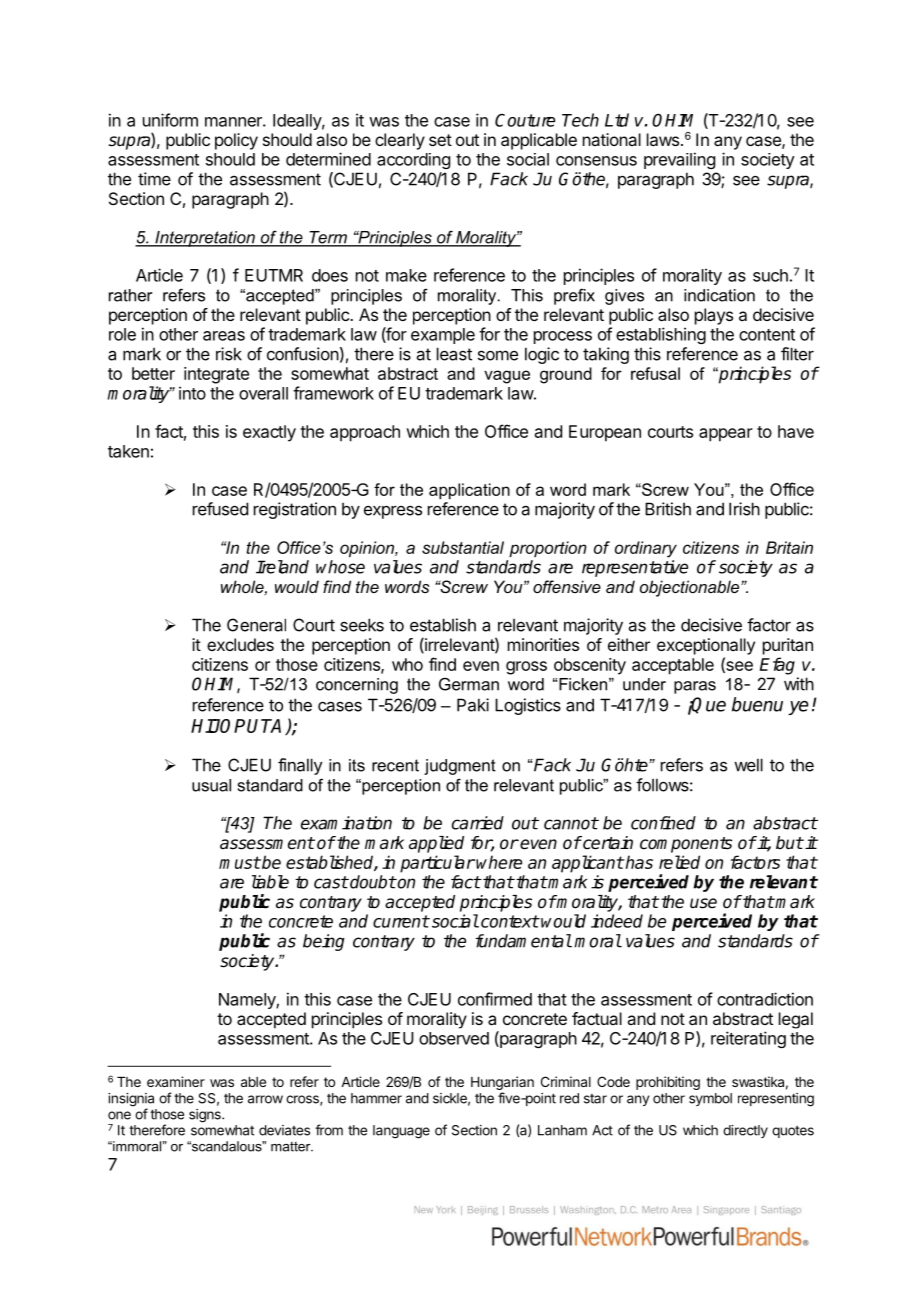 Image resolution: width=924 pixels, height=1308 pixels. What do you see at coordinates (240, 644) in the page?
I see `excludes` at bounding box center [240, 644].
